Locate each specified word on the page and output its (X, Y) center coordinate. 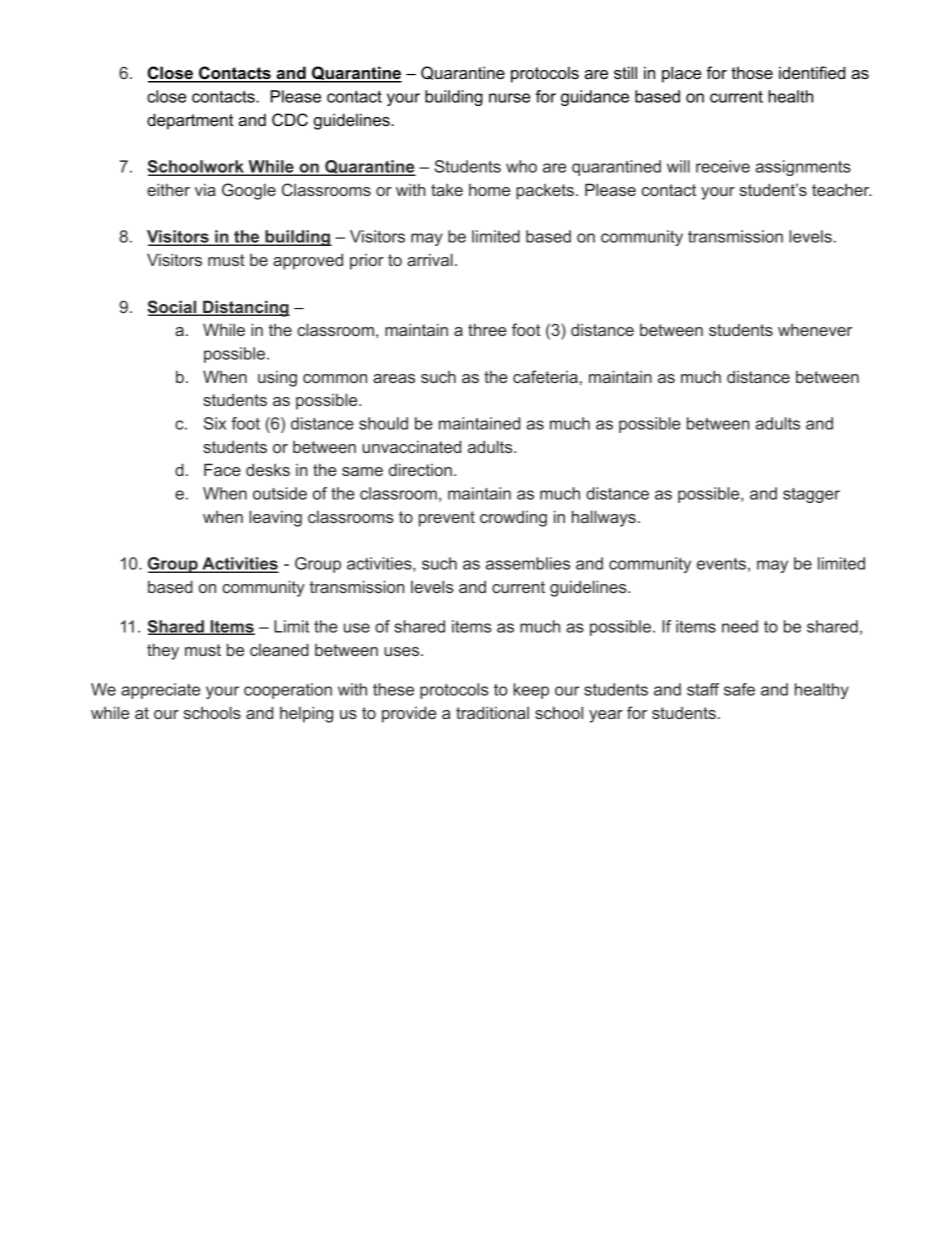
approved (308, 261)
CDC (290, 120)
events (721, 564)
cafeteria (545, 376)
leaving (275, 518)
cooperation (288, 691)
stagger (811, 495)
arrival (430, 259)
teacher (842, 189)
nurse (509, 98)
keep (531, 691)
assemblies (528, 563)
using (277, 379)
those (752, 72)
